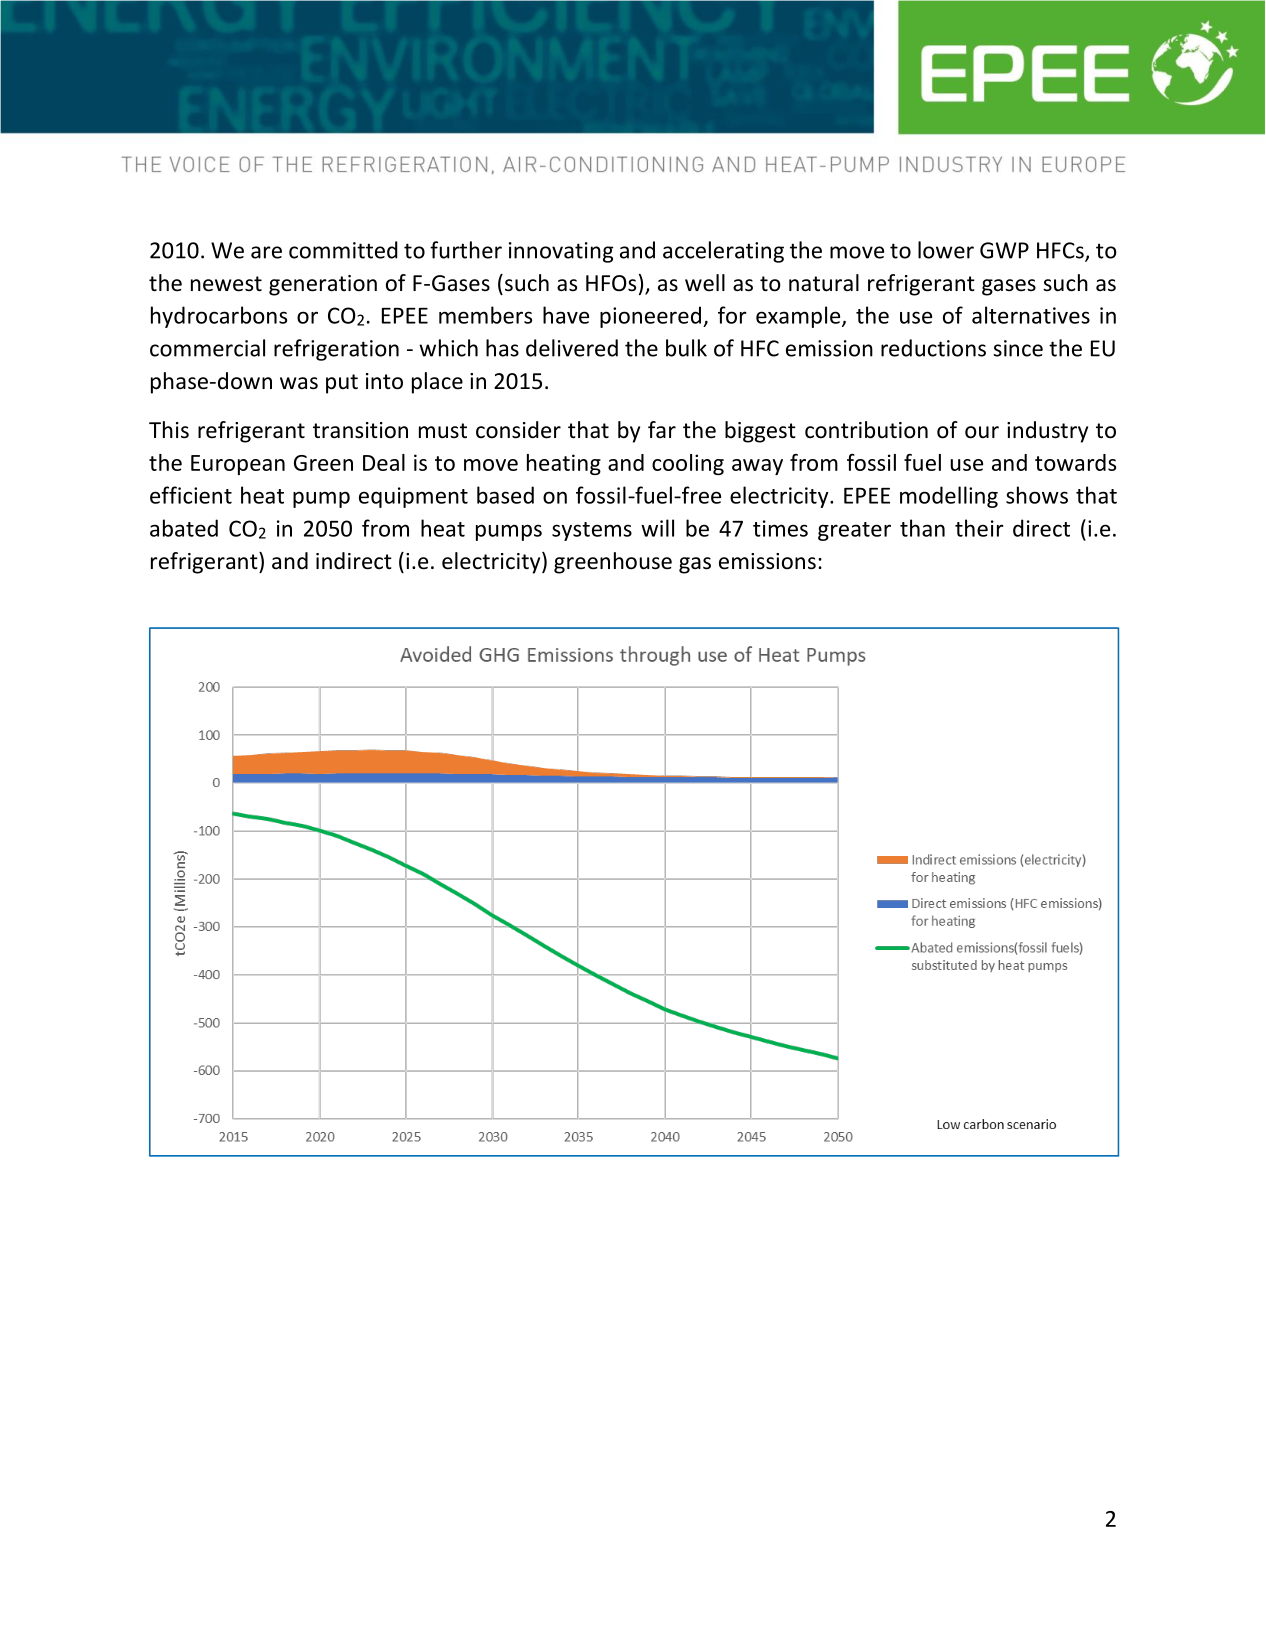 The height and width of the document is (1638, 1266). What do you see at coordinates (657, 528) in the document?
I see `will` at bounding box center [657, 528].
